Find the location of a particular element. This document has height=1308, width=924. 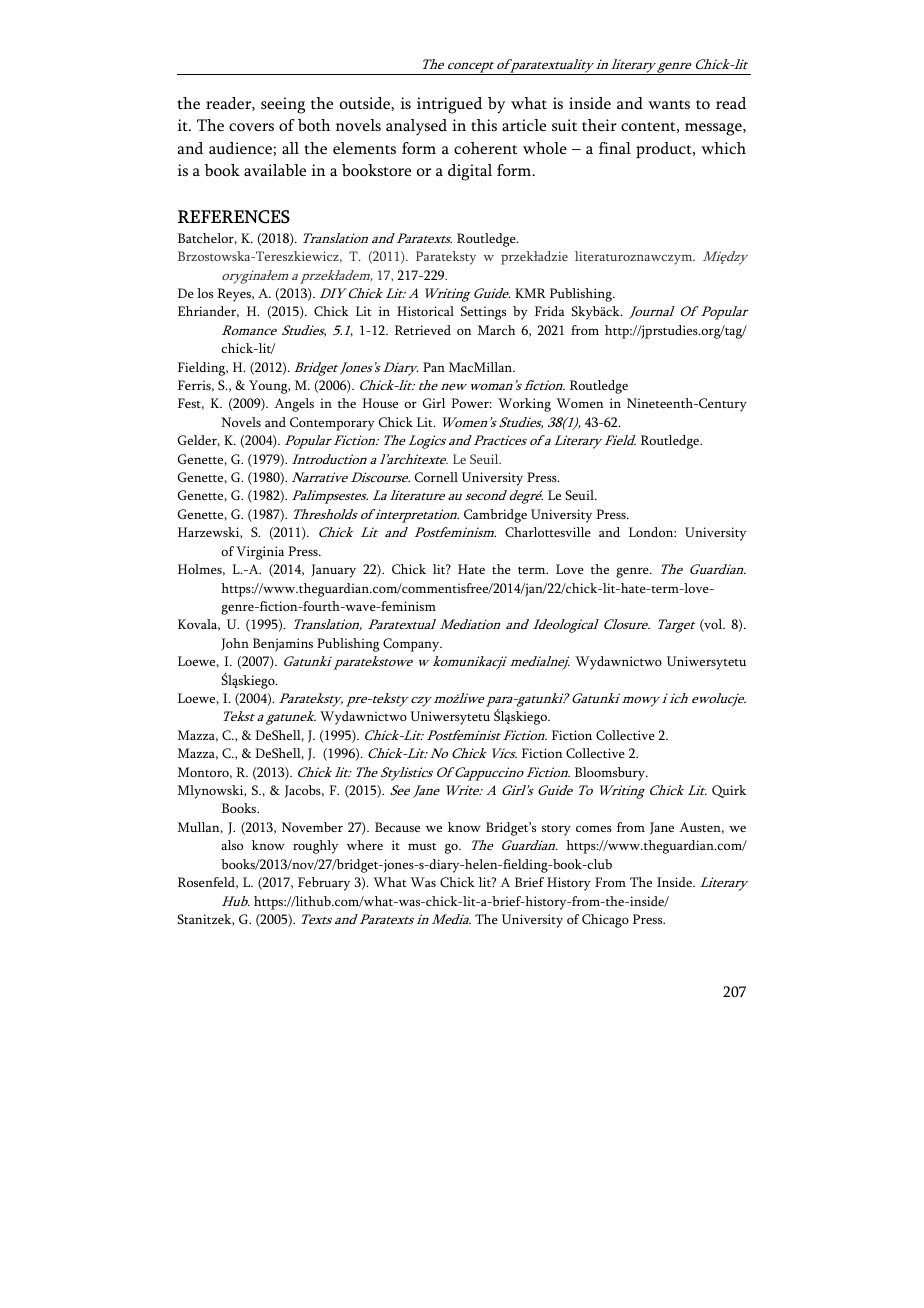

Charlottesville is located at coordinates (548, 532).
